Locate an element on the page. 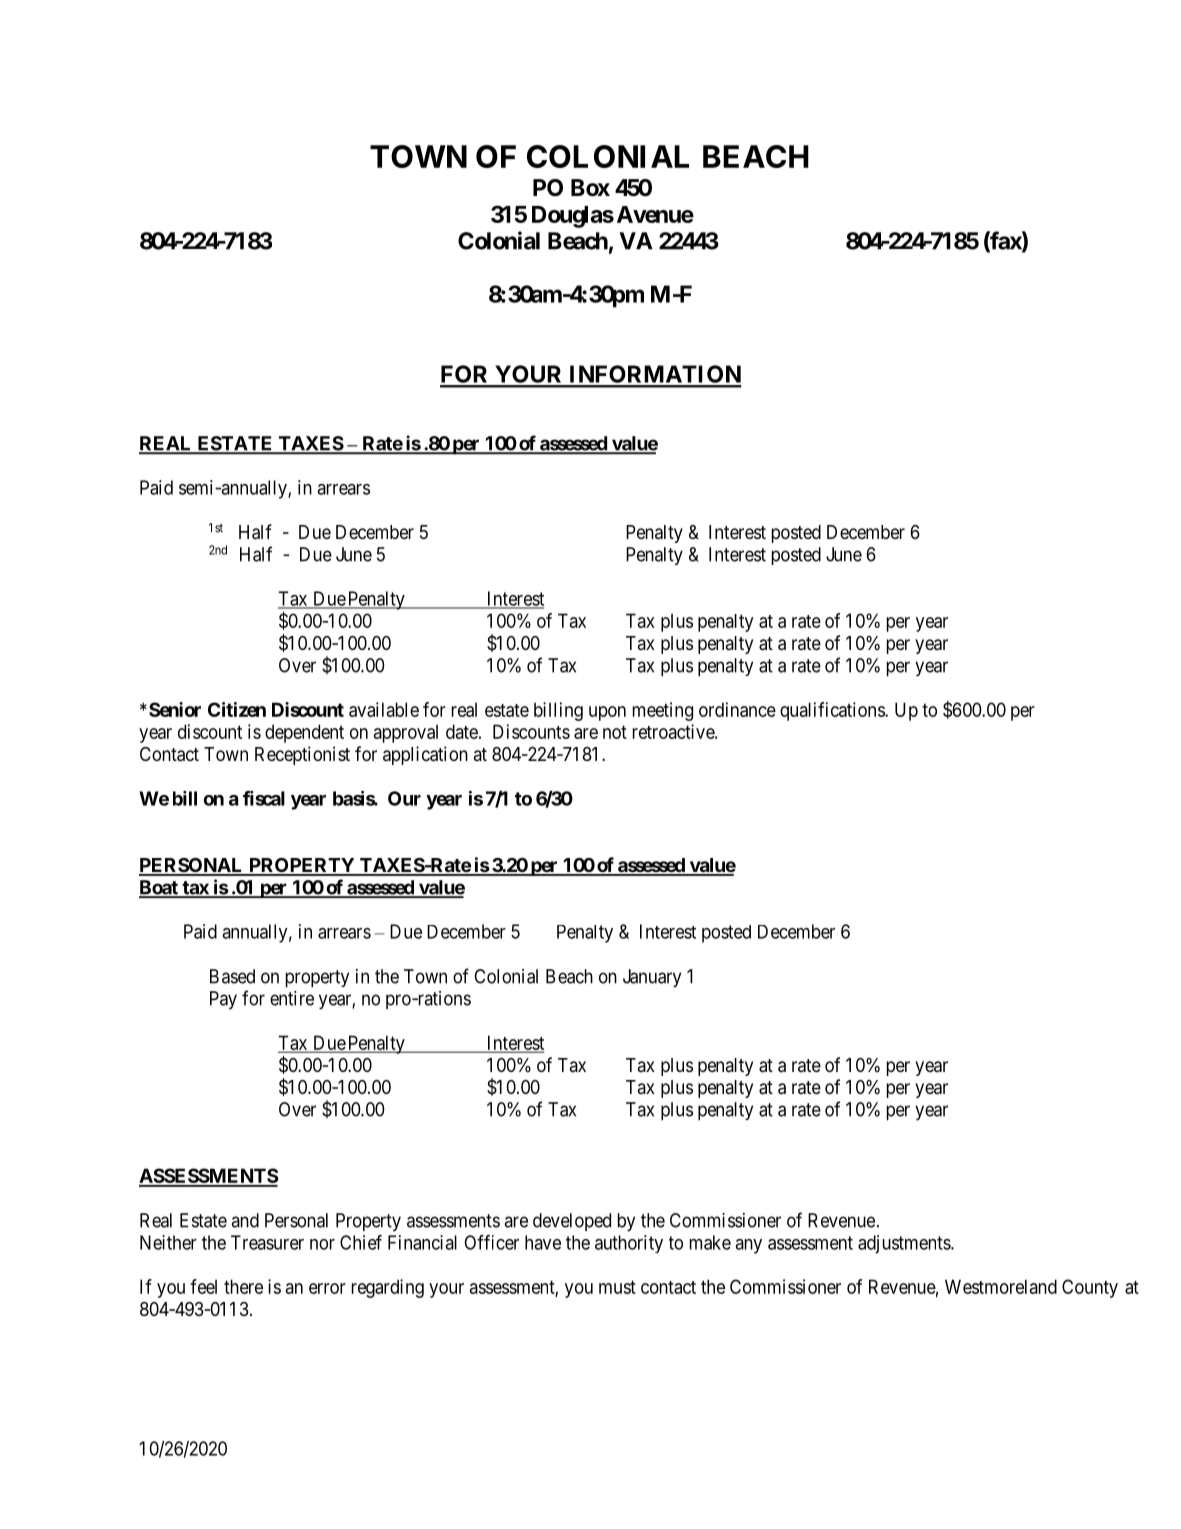 This image has width=1181, height=1529. not is located at coordinates (615, 732).
